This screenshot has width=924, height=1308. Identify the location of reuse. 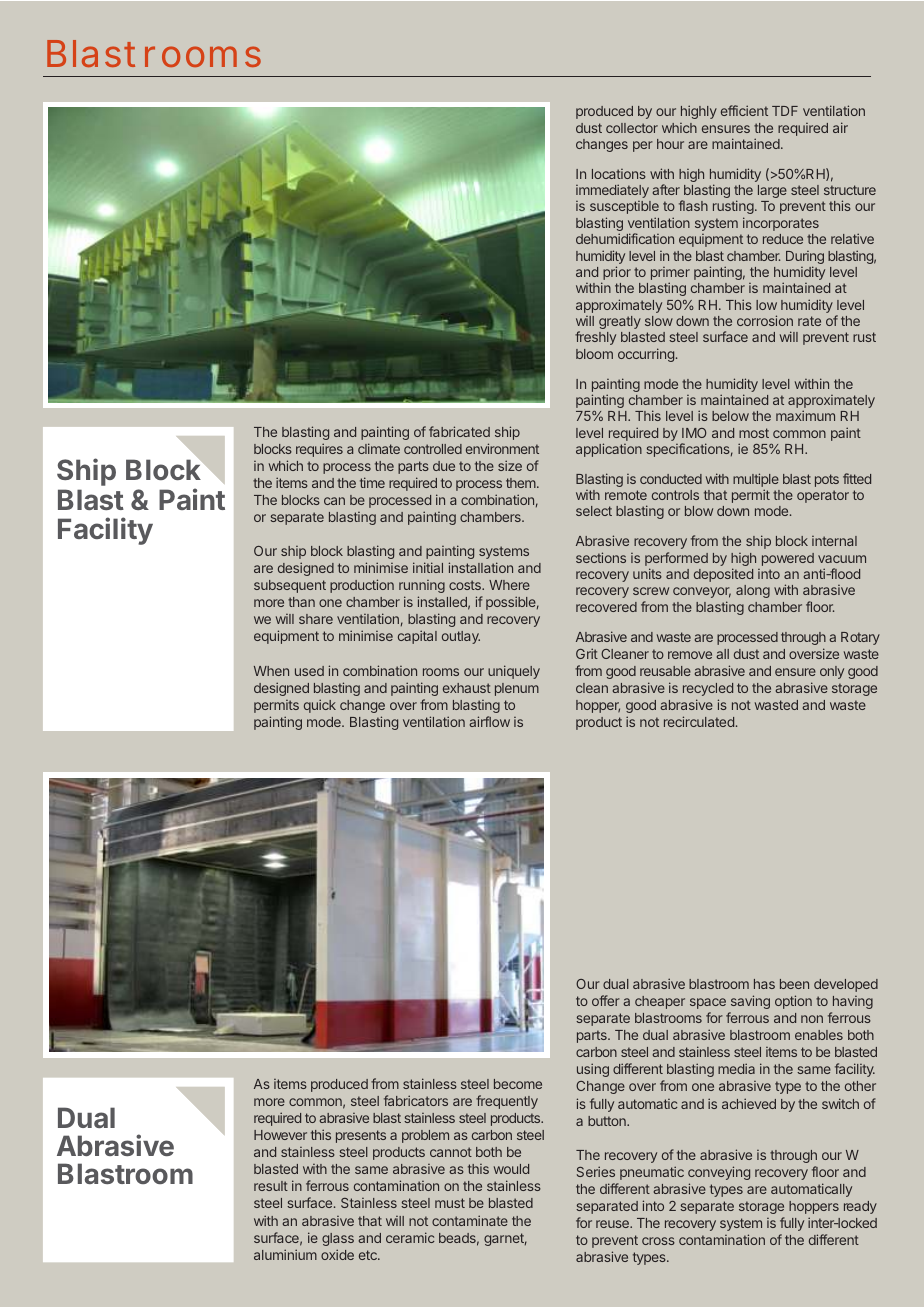
(613, 1224).
